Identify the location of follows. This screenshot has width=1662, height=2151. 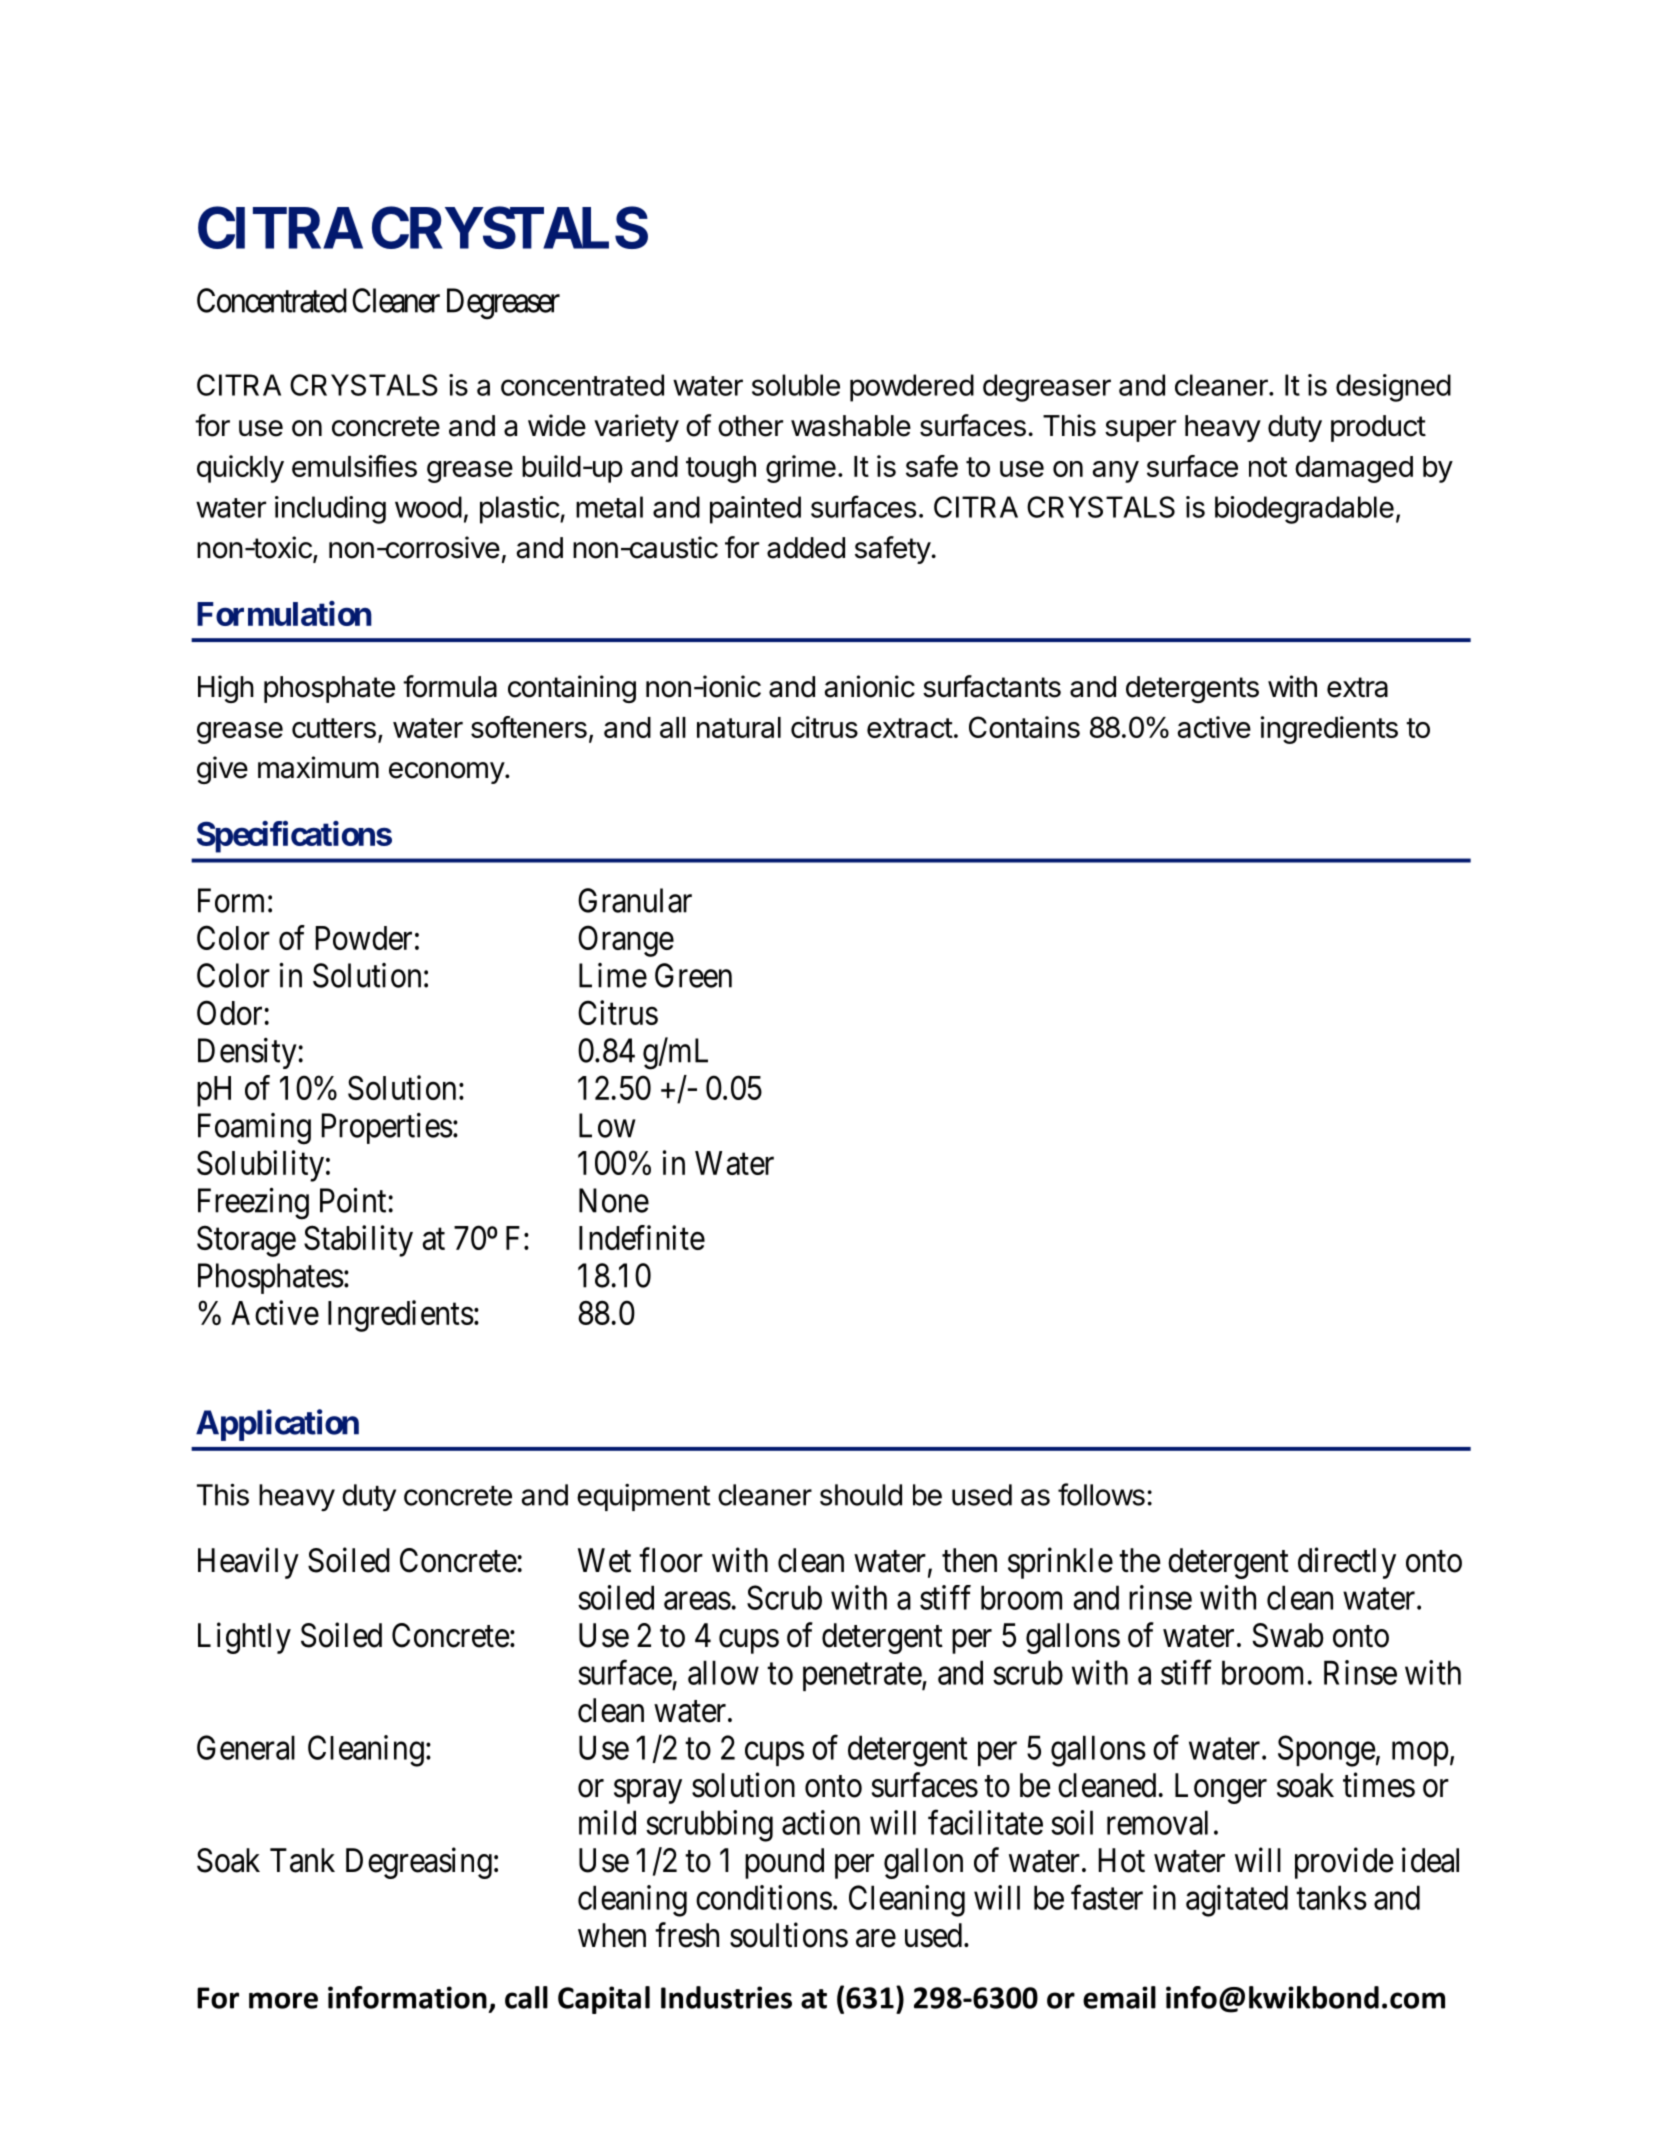
(1101, 1494).
